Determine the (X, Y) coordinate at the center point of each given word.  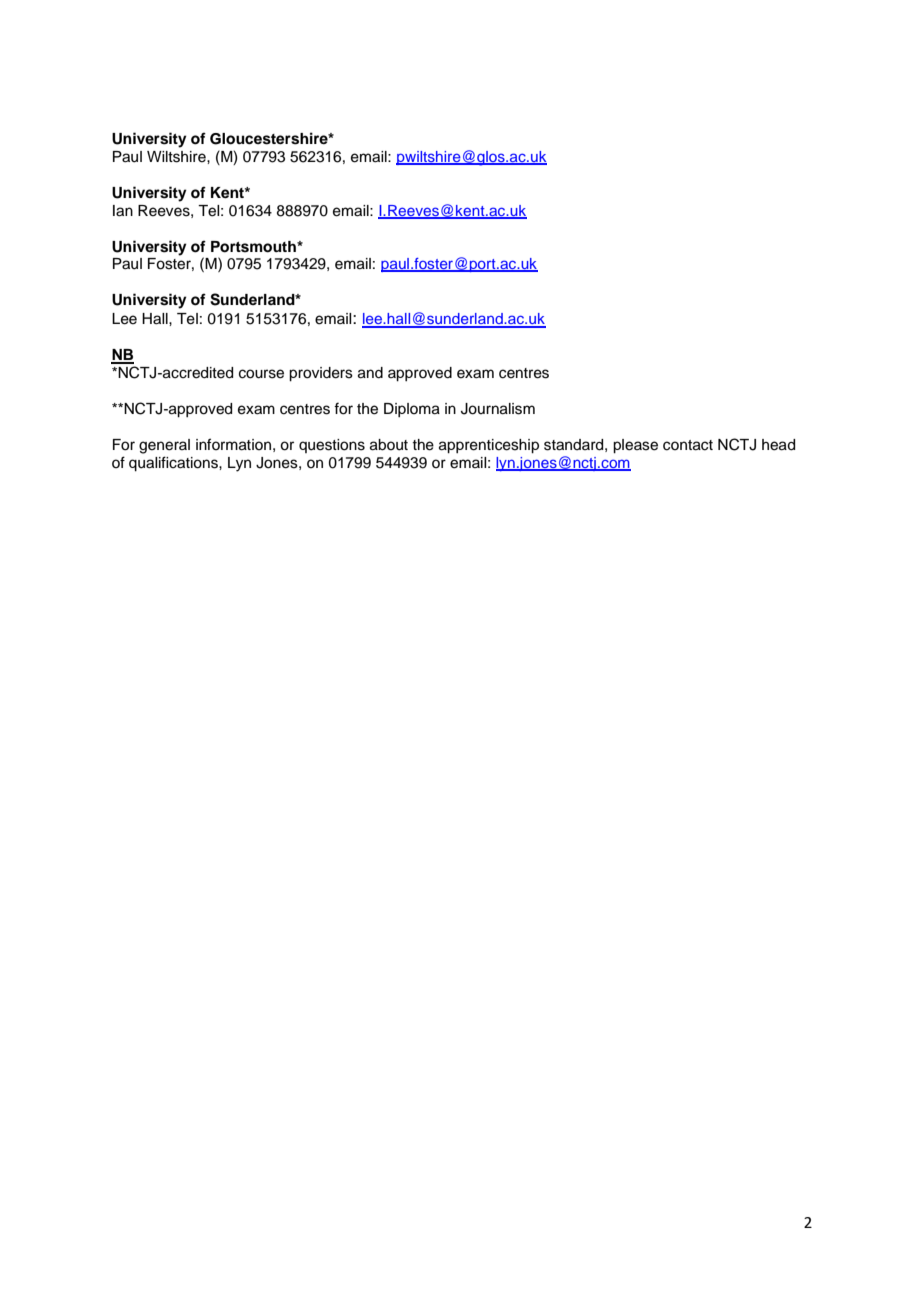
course (261, 374)
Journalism (498, 409)
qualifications (174, 464)
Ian (123, 211)
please (635, 446)
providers (321, 374)
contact (688, 445)
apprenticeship (489, 446)
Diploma (412, 410)
